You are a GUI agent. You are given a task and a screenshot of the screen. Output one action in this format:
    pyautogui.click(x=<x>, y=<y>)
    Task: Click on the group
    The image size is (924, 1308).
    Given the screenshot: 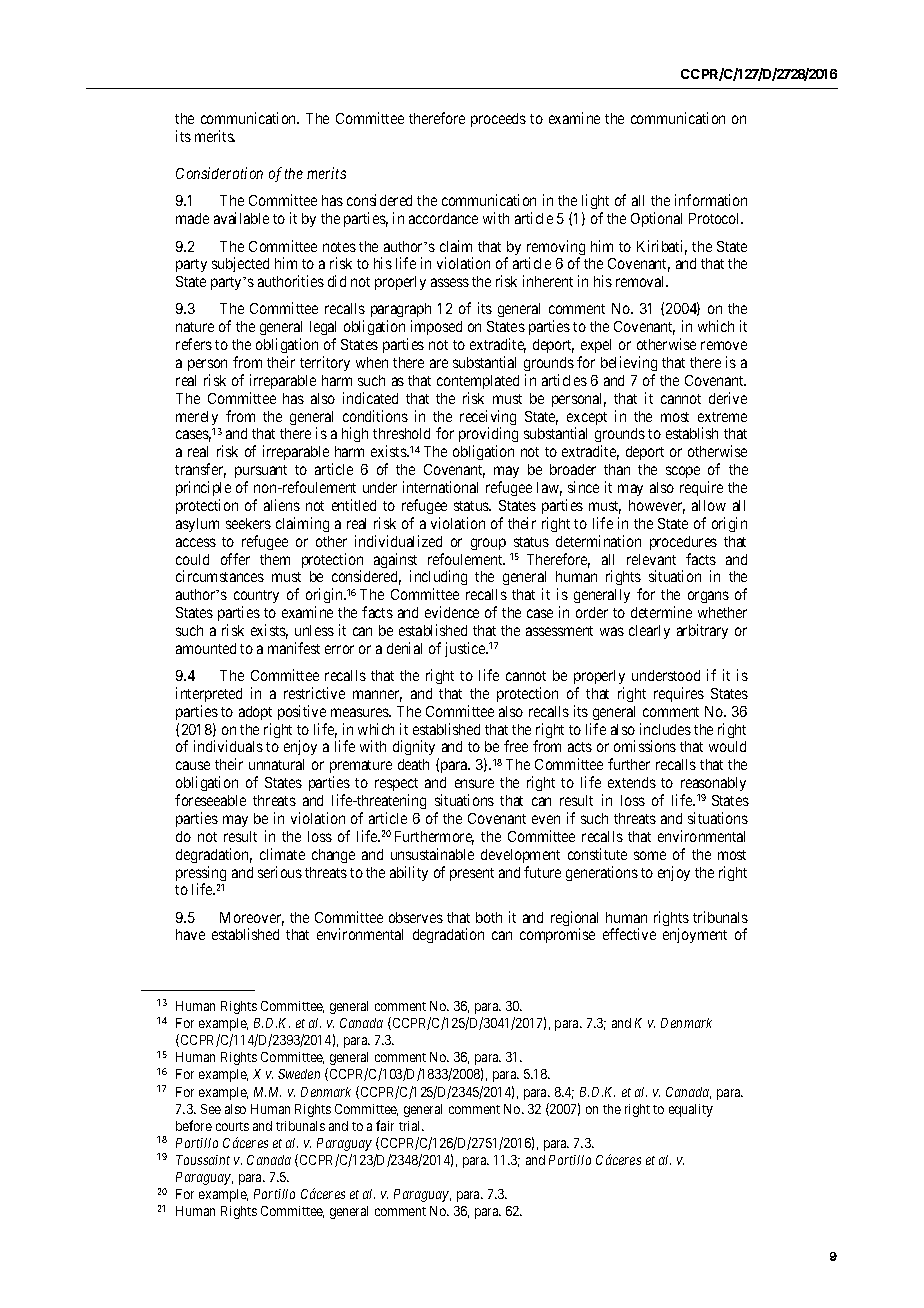 What is the action you would take?
    pyautogui.click(x=488, y=544)
